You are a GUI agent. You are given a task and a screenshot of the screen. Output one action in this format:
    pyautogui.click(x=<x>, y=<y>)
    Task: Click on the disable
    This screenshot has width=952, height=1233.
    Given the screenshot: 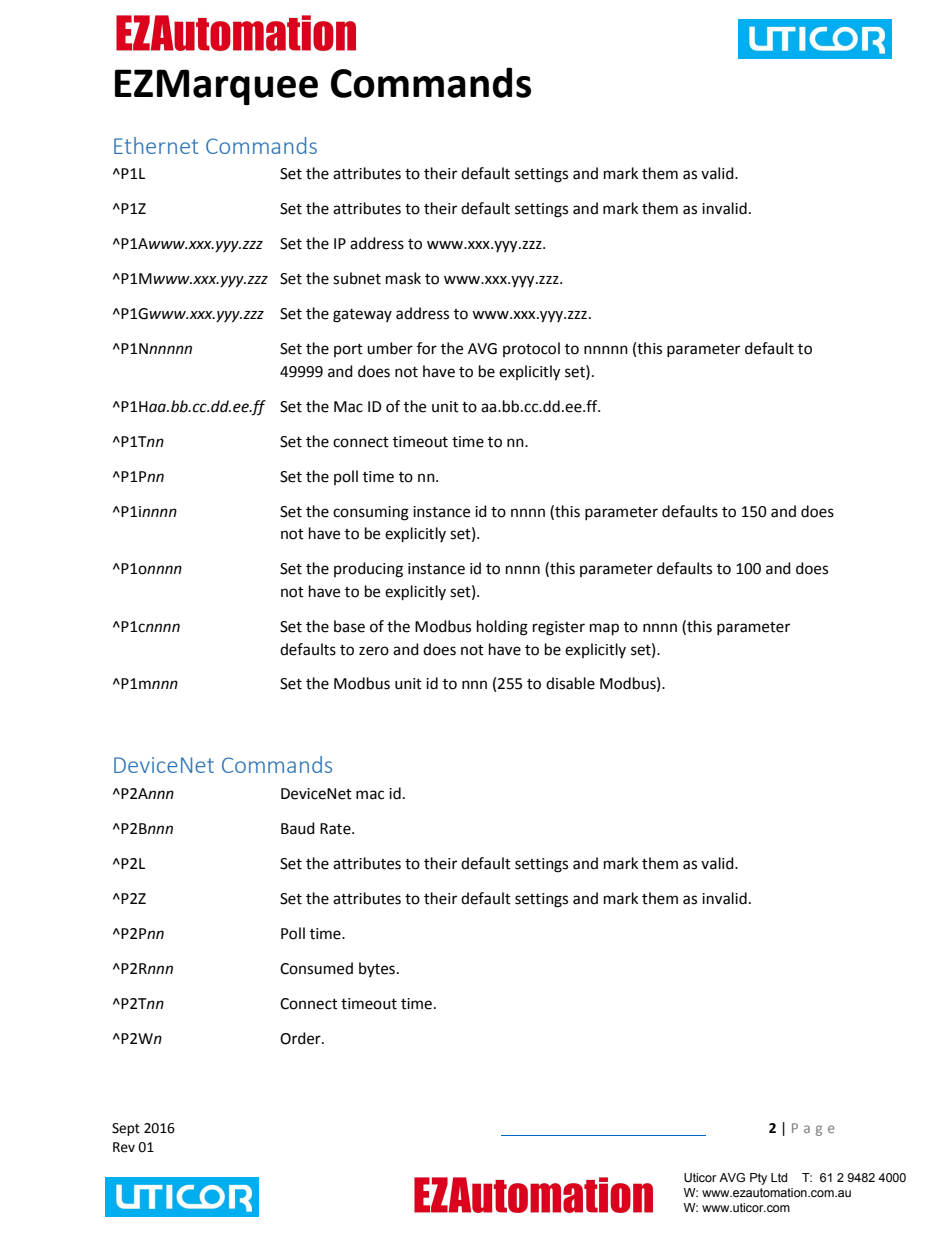 What is the action you would take?
    pyautogui.click(x=570, y=683)
